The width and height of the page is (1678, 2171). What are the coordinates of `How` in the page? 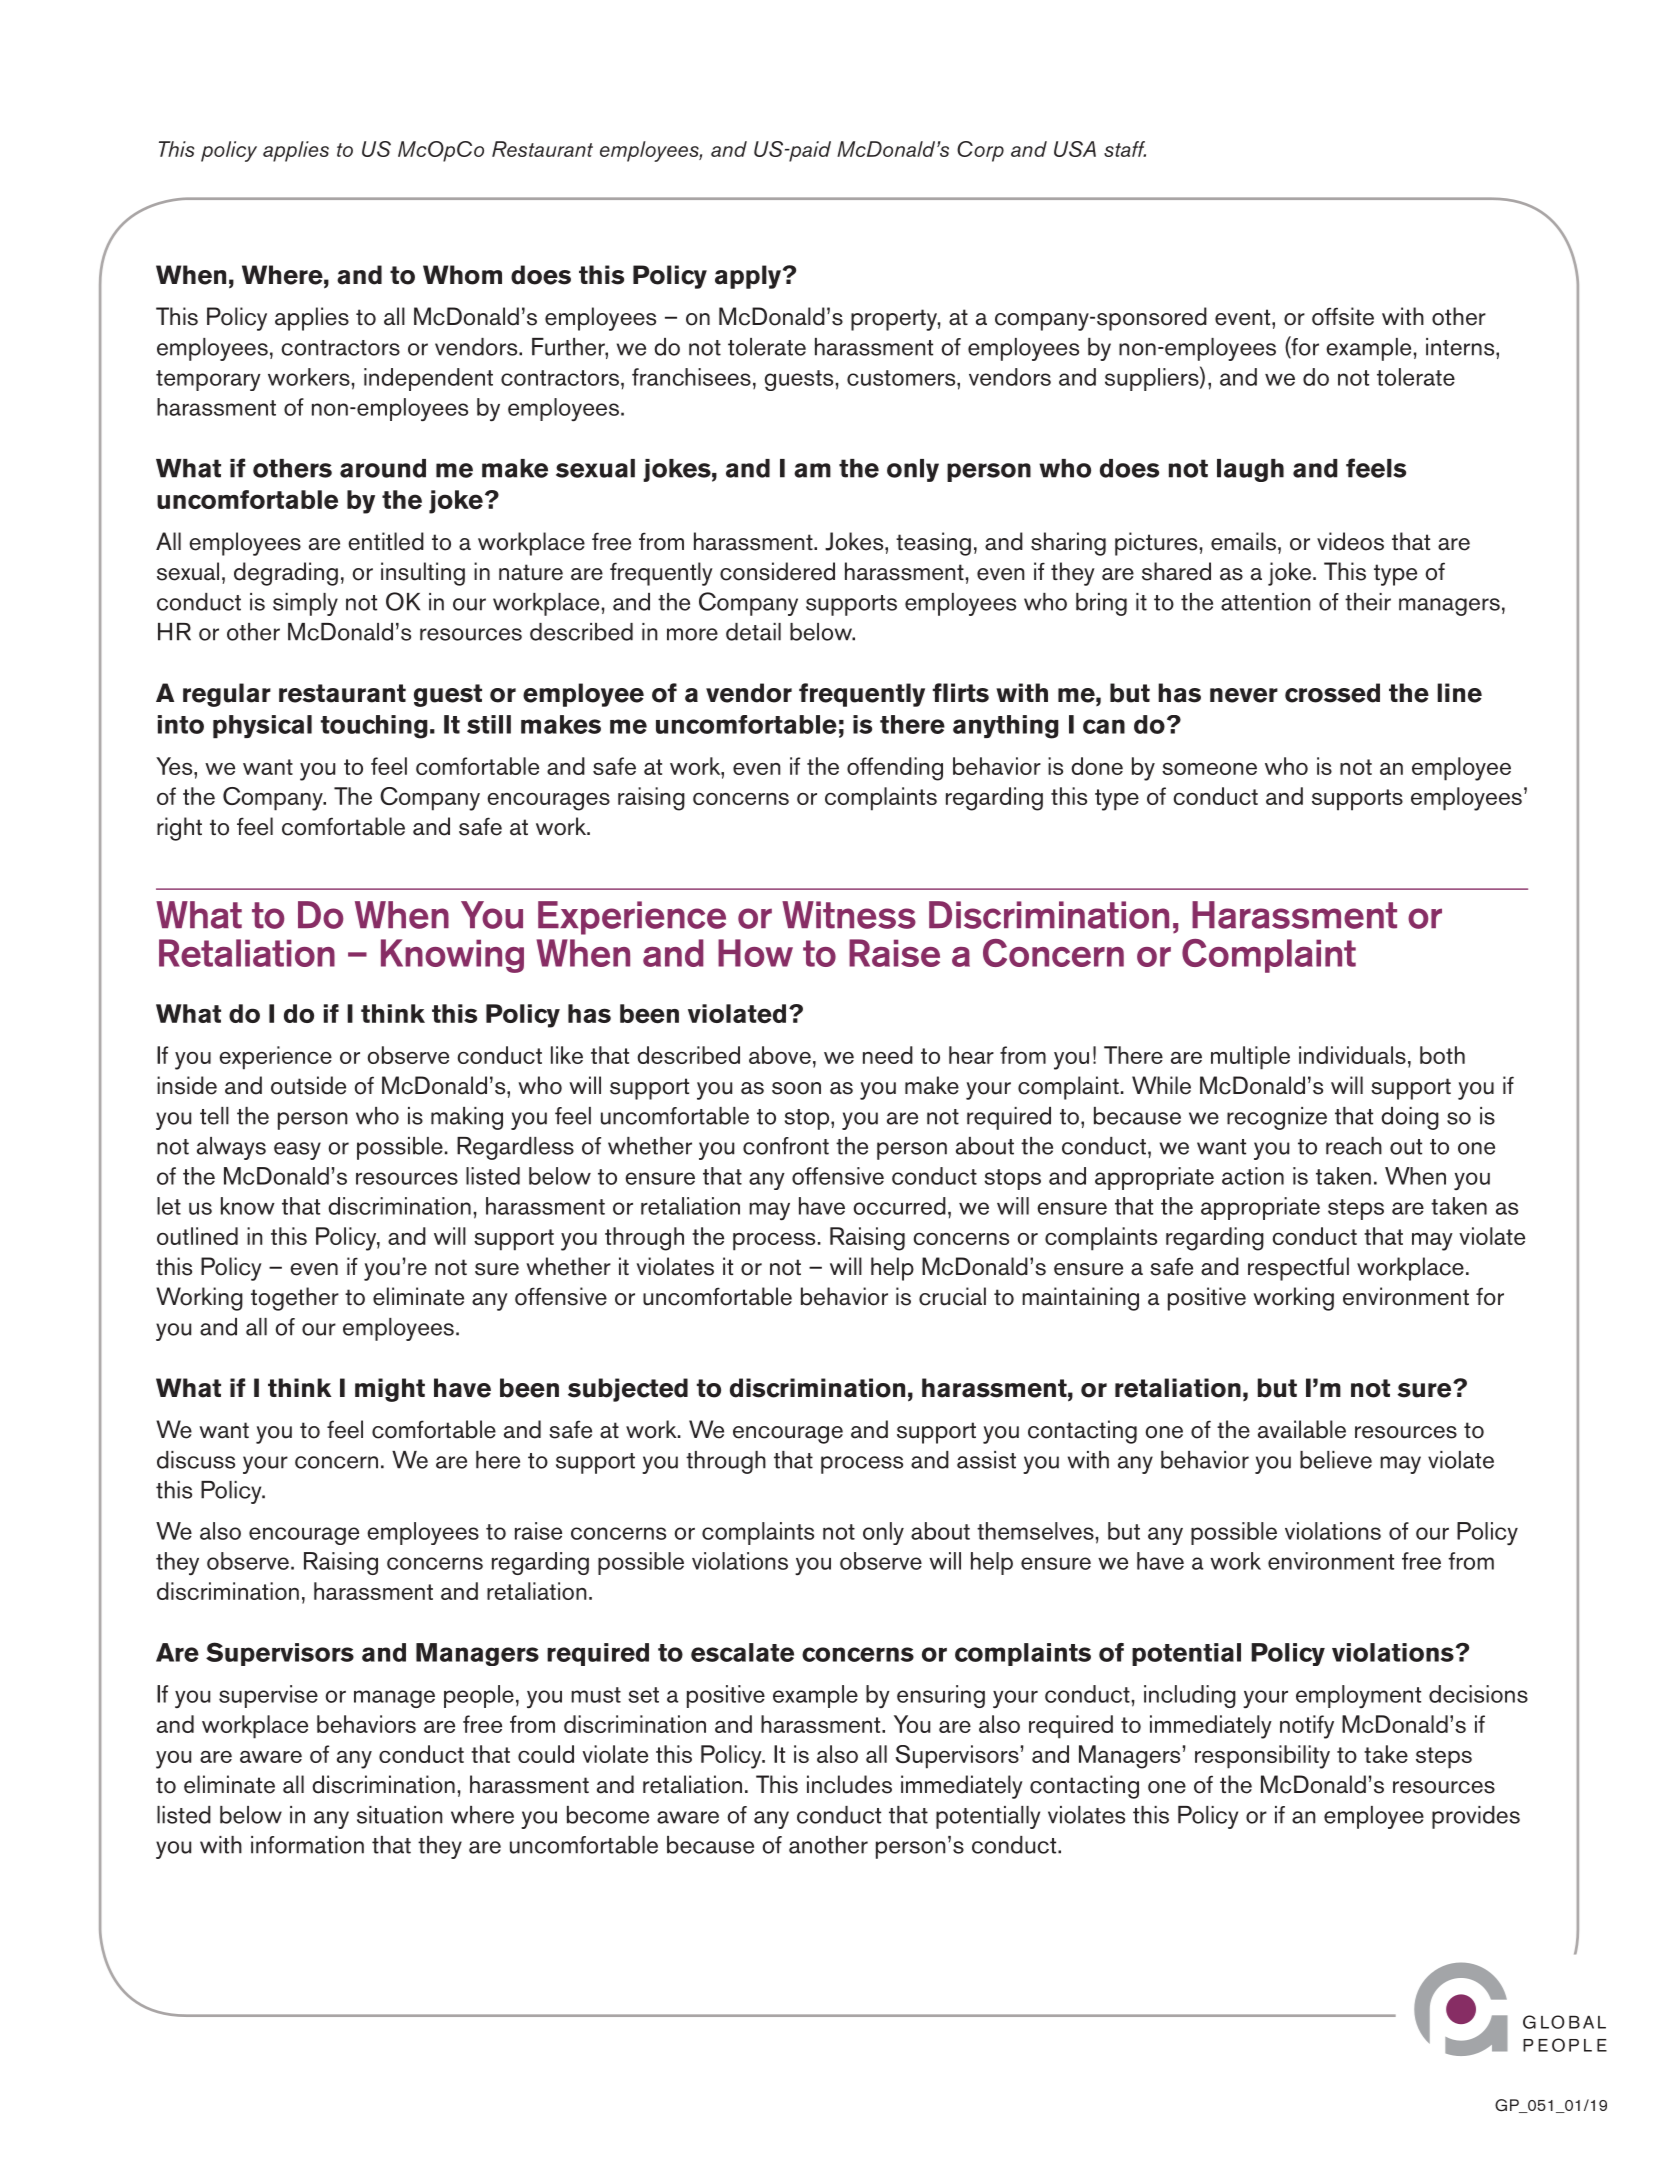 It's located at (755, 953).
